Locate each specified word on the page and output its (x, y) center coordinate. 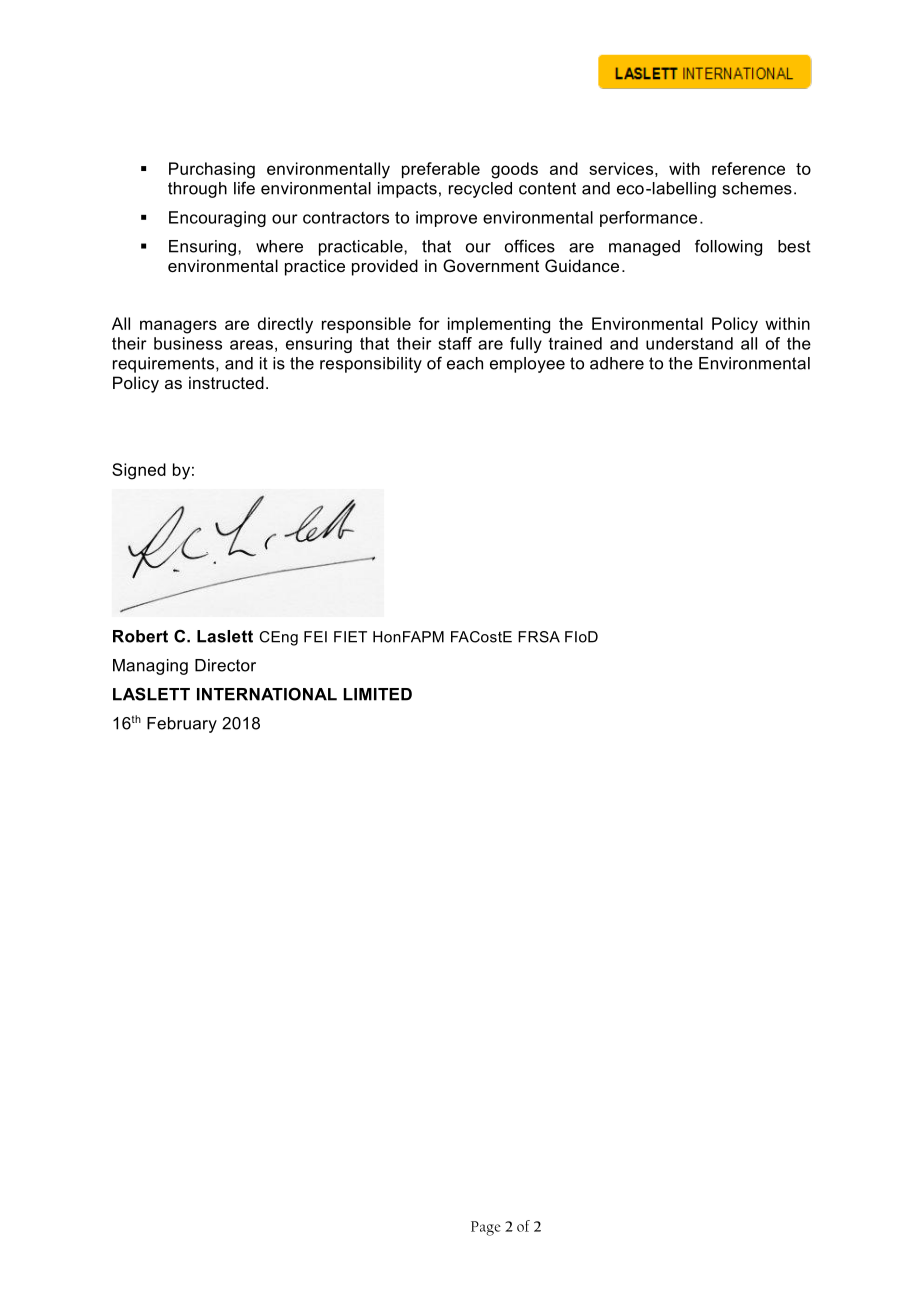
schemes (757, 188)
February (182, 725)
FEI (315, 637)
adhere (617, 363)
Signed (139, 471)
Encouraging (217, 219)
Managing (150, 667)
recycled (480, 190)
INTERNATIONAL (267, 694)
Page (486, 1228)
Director (225, 665)
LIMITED (378, 694)
